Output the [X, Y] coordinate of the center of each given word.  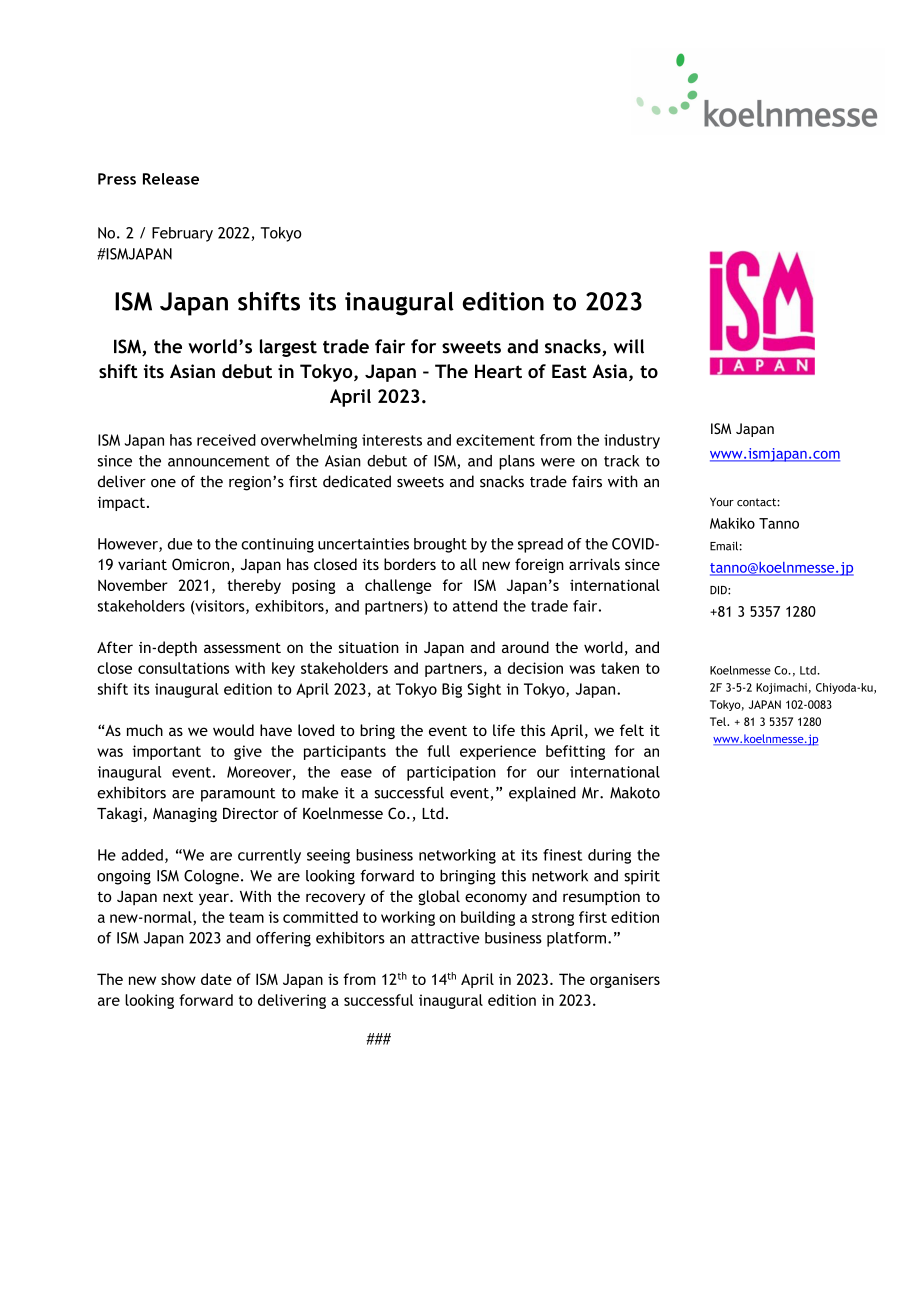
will [629, 346]
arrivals [594, 564]
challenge [398, 586]
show [178, 979]
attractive [445, 938]
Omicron [202, 565]
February [182, 234]
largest [288, 348]
